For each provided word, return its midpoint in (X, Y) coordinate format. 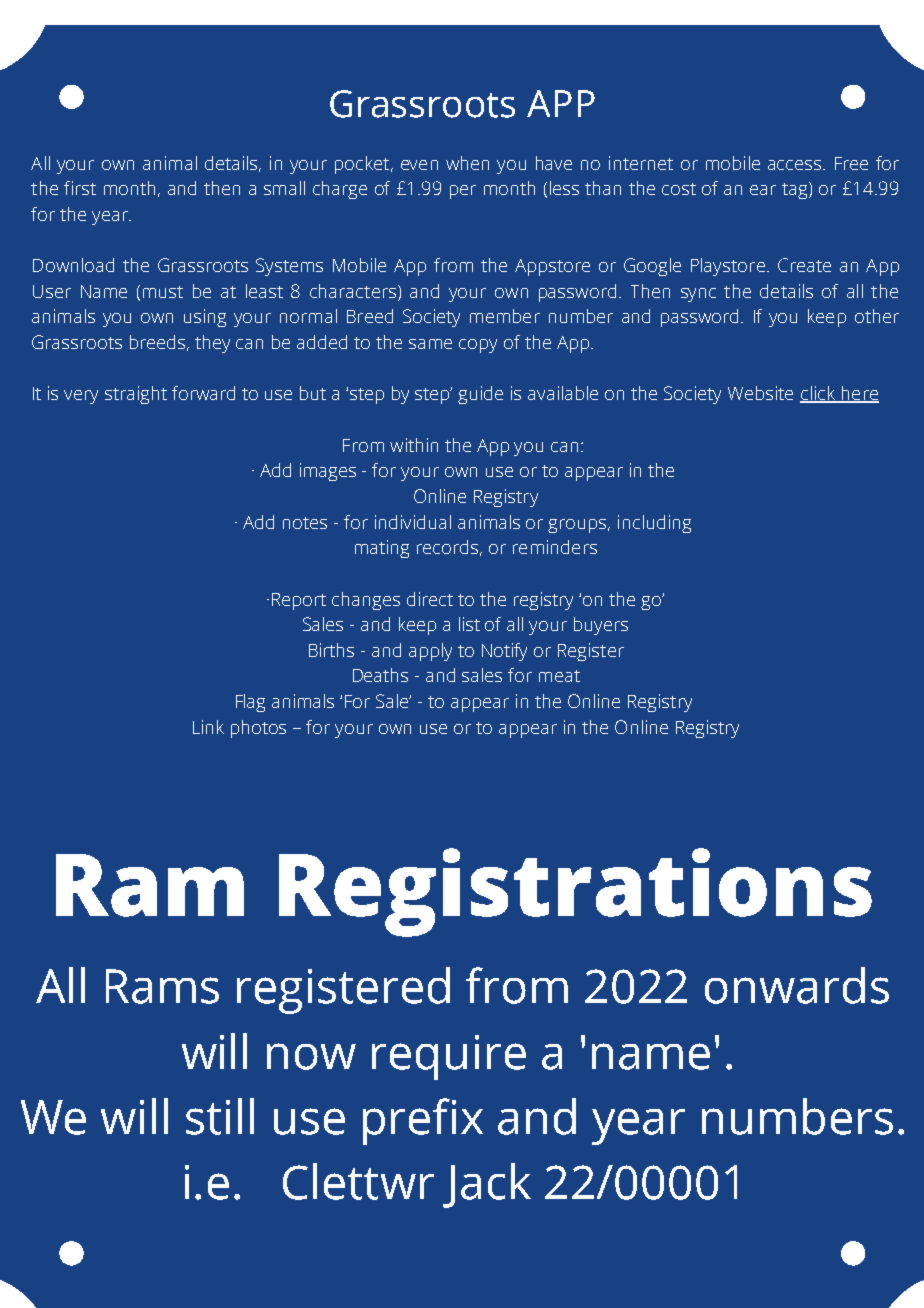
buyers (601, 626)
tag (796, 190)
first (80, 188)
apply (430, 652)
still (220, 1116)
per (463, 192)
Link (208, 727)
